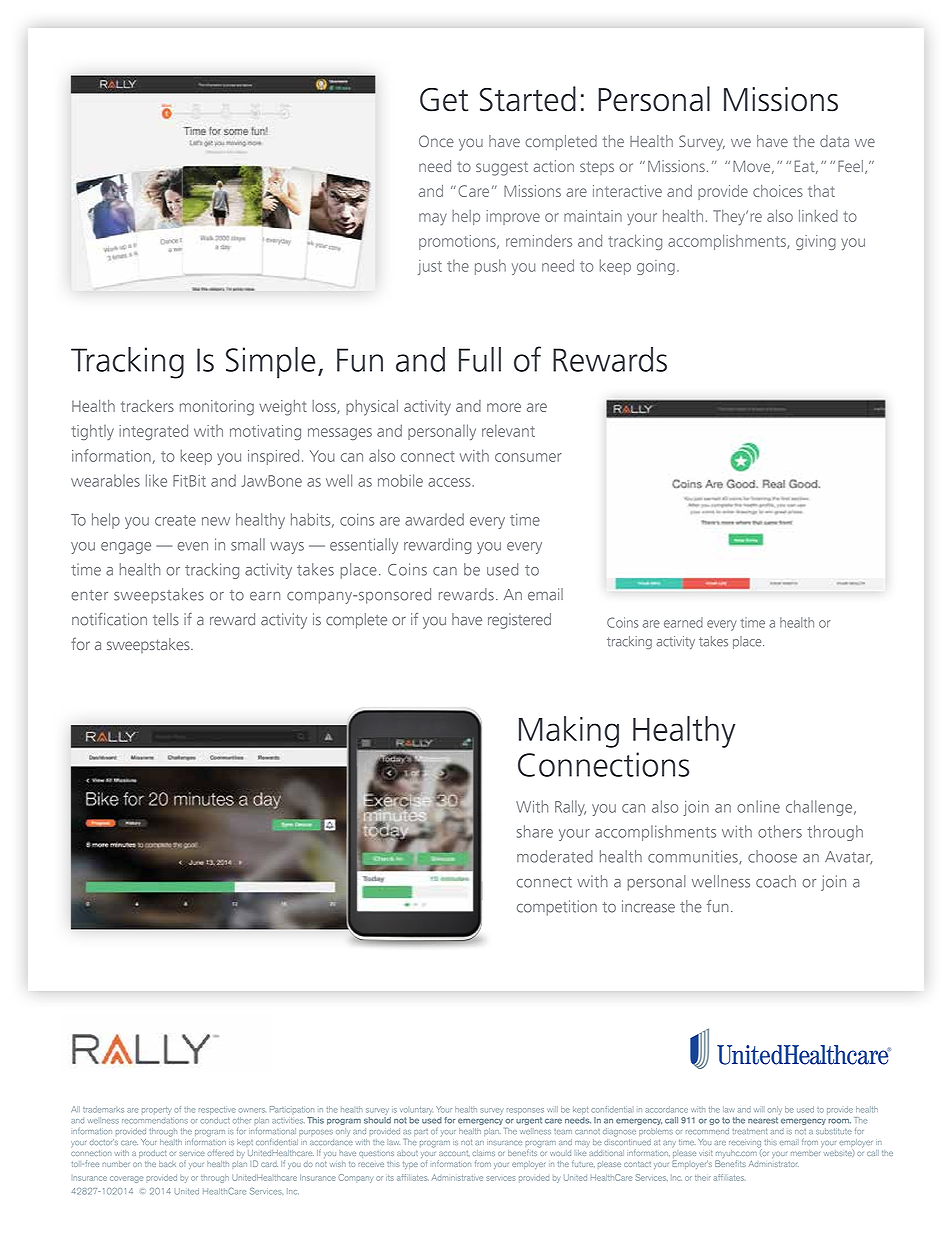 This image has height=1233, width=952. I want to click on registered, so click(519, 621).
